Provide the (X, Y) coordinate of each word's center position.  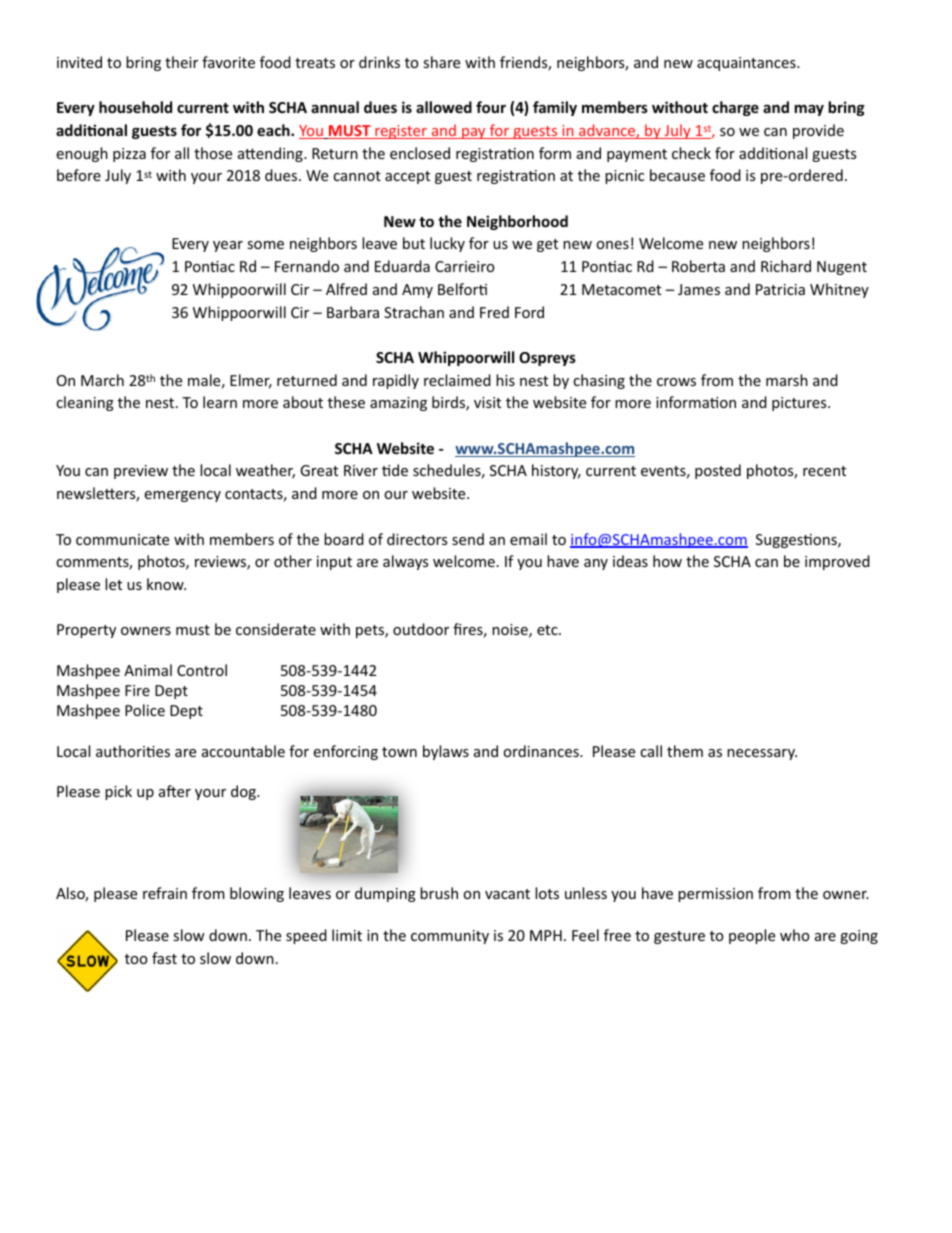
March (102, 380)
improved (837, 562)
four (491, 107)
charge (735, 108)
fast (164, 958)
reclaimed (457, 380)
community (450, 937)
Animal (148, 670)
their (181, 62)
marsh (787, 380)
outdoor (421, 629)
